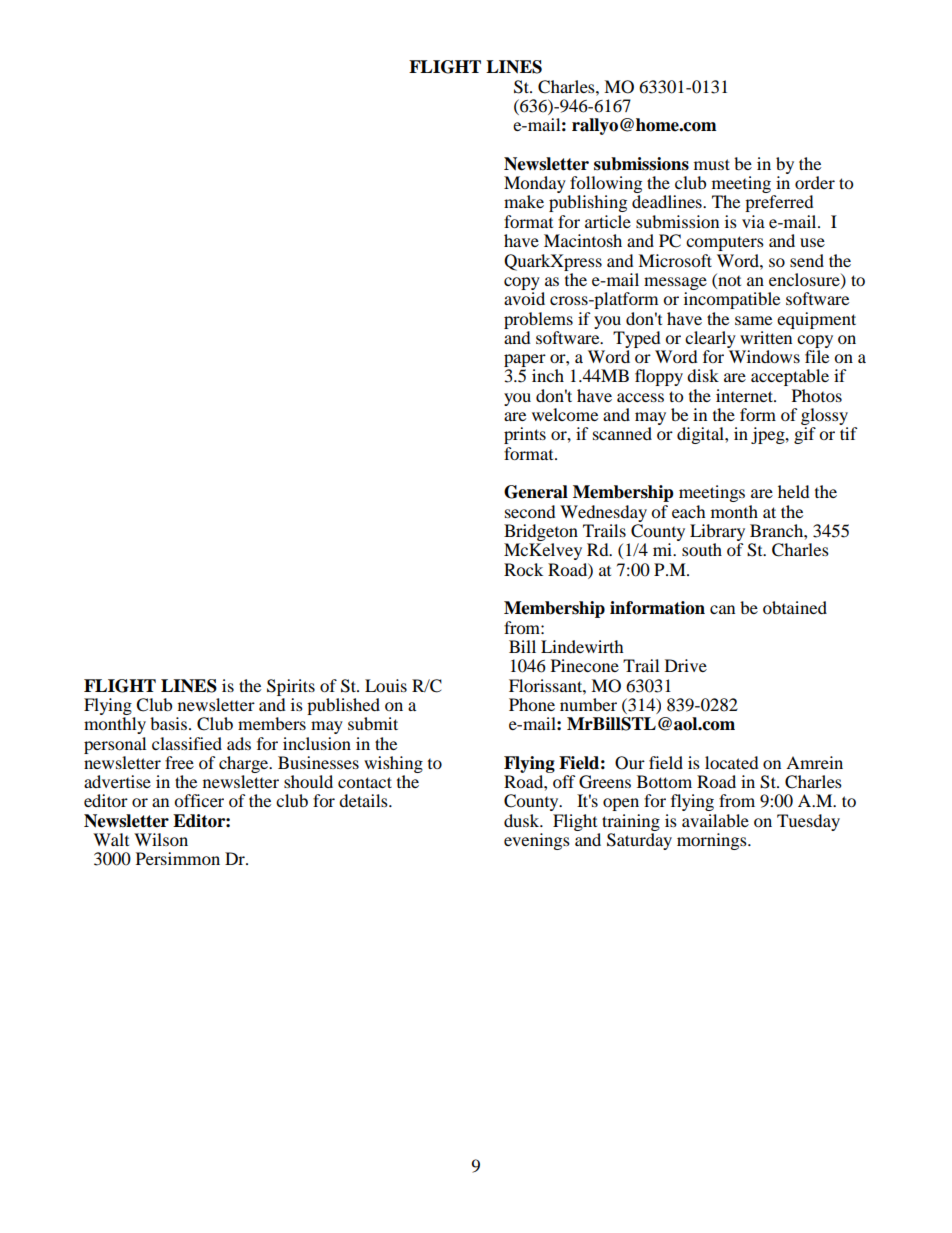 The image size is (952, 1233). I want to click on dusk, so click(523, 820).
